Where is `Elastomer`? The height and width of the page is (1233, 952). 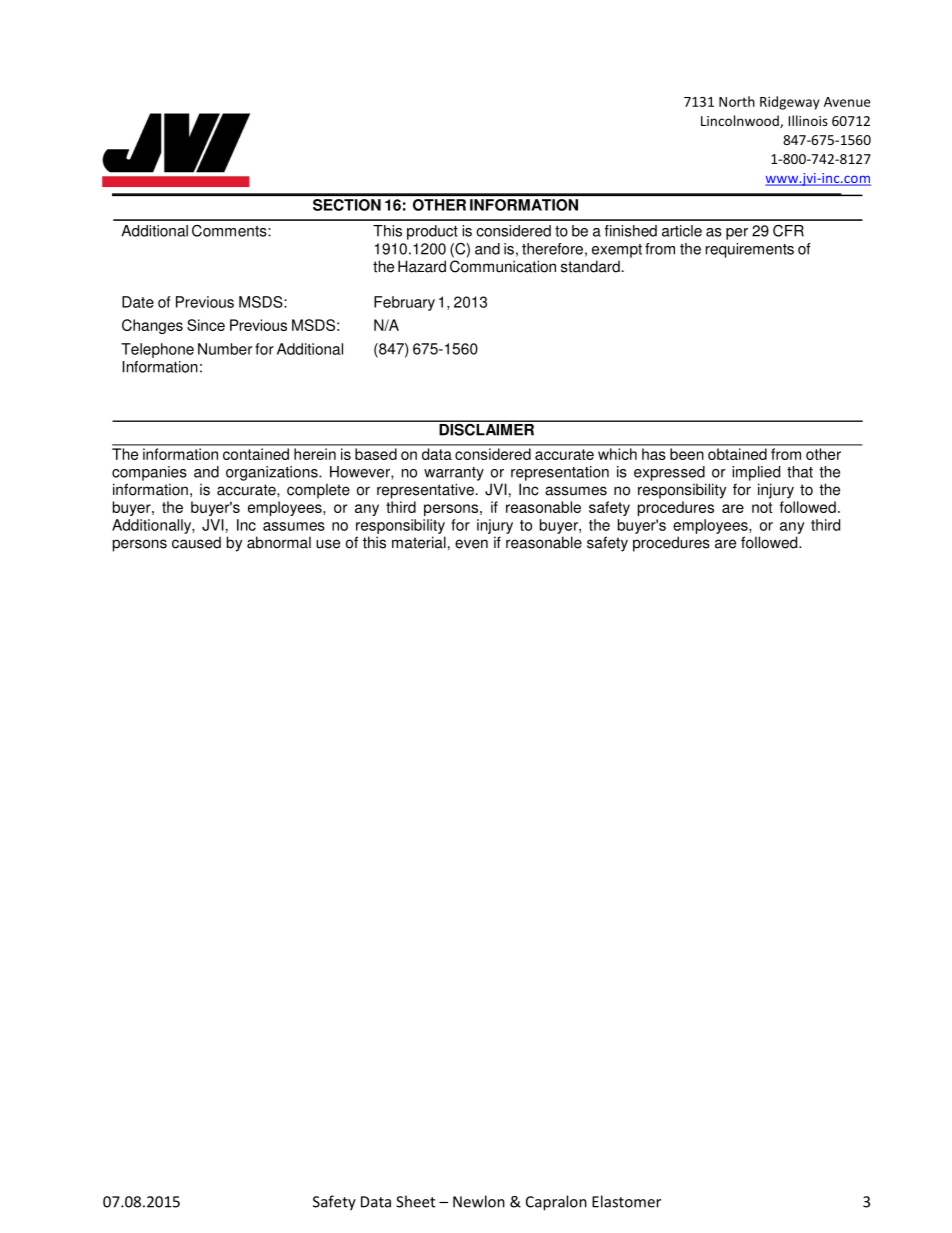 Elastomer is located at coordinates (626, 1201).
